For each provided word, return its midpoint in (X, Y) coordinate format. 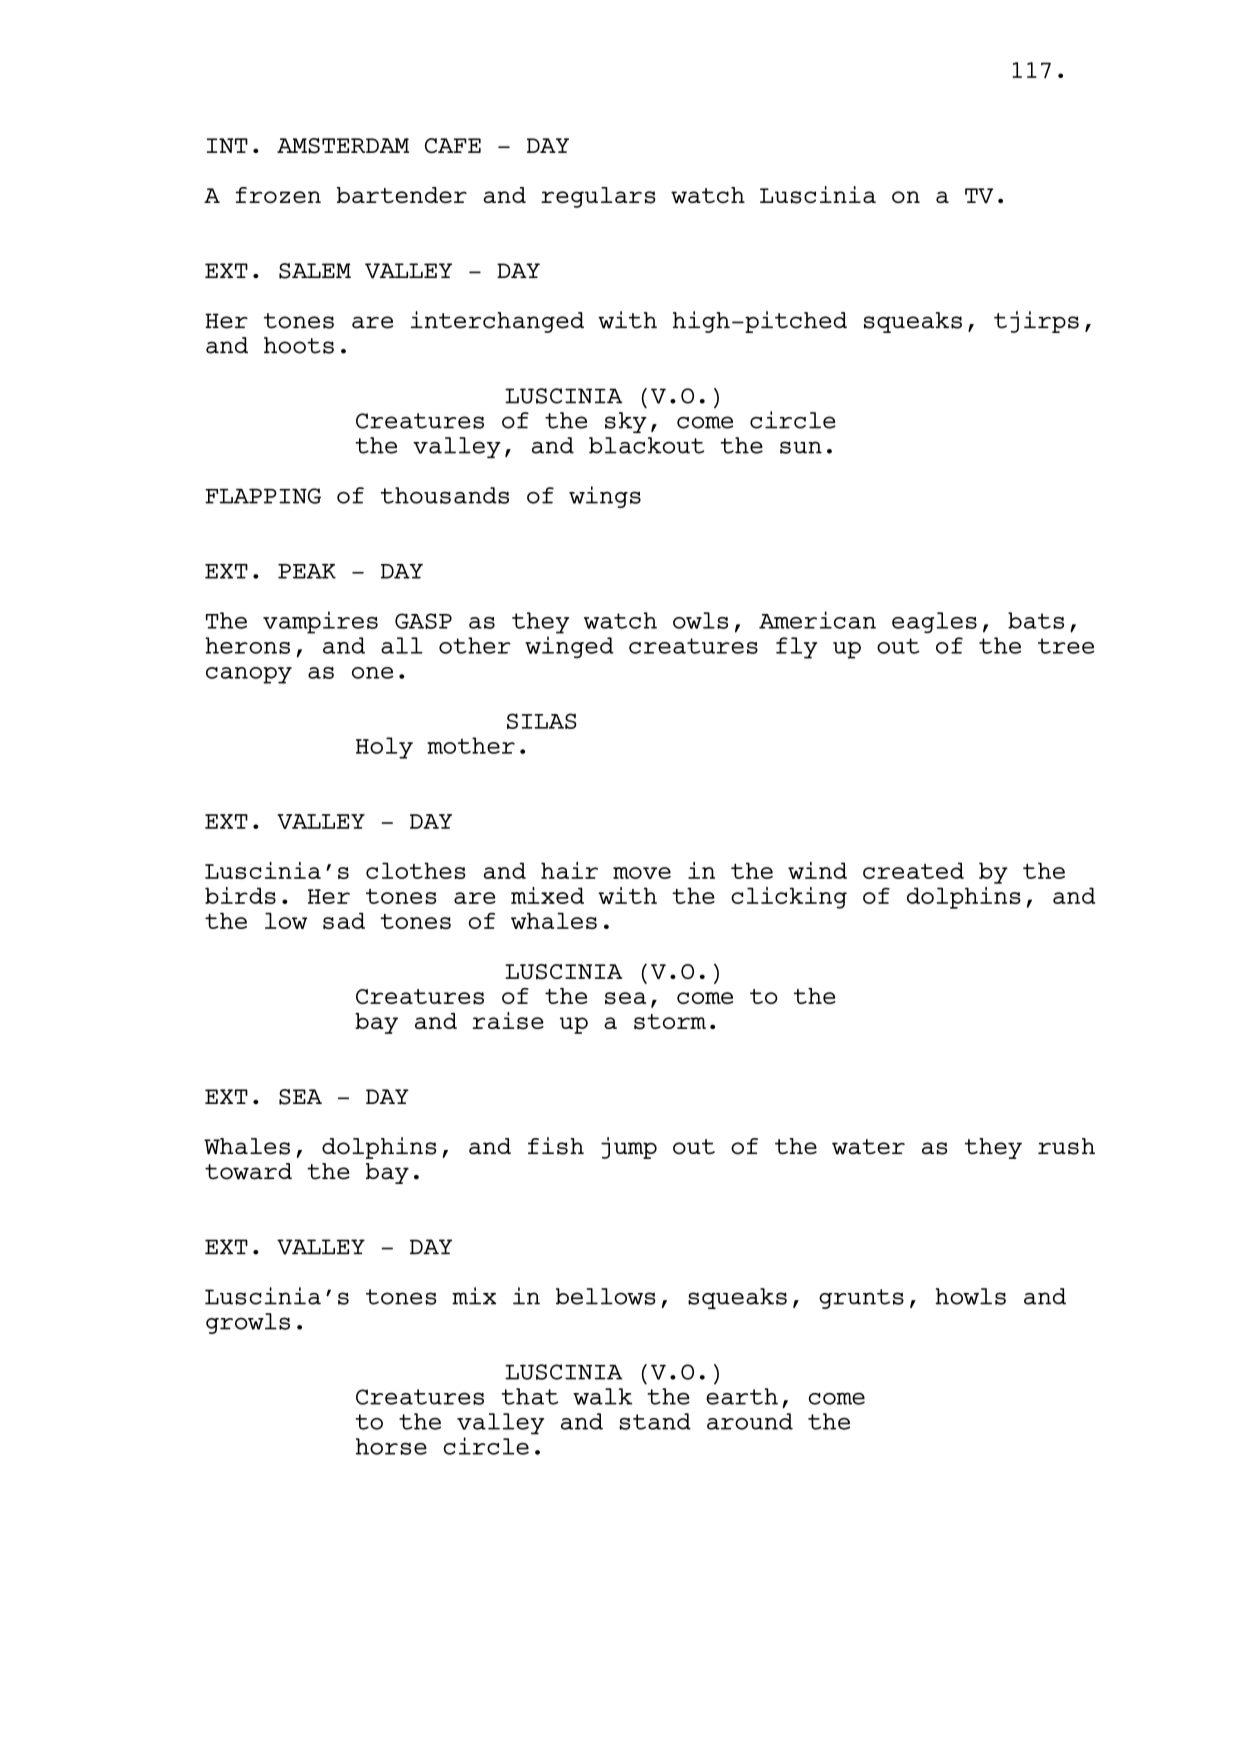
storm (670, 1022)
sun (801, 447)
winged (569, 647)
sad (344, 920)
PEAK (307, 571)
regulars (598, 197)
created (913, 870)
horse (391, 1446)
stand (655, 1421)
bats (1036, 620)
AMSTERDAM (343, 146)
